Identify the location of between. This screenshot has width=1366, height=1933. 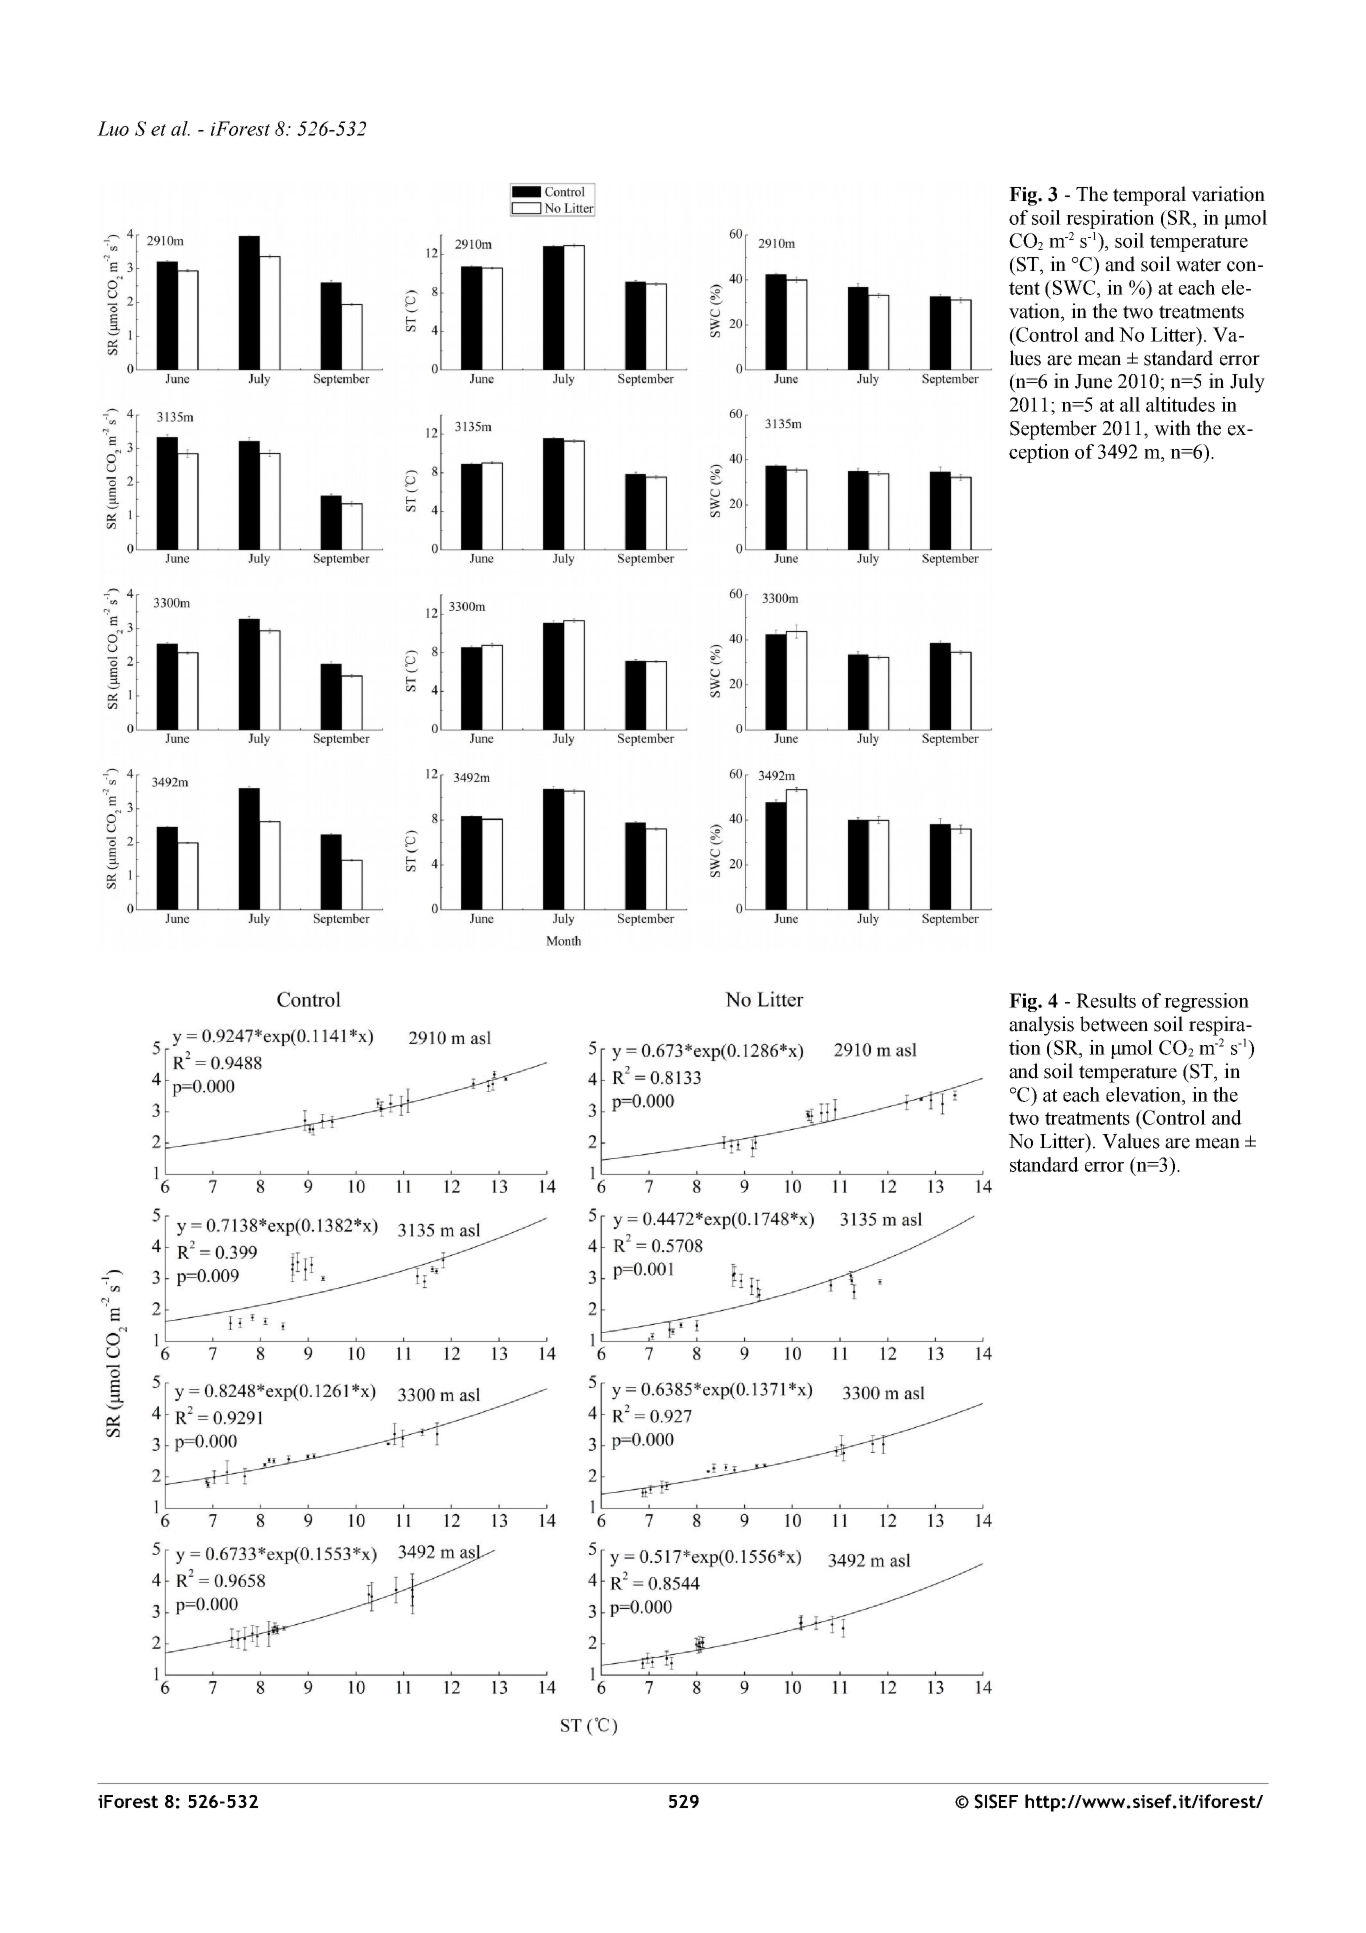
(1114, 1024).
